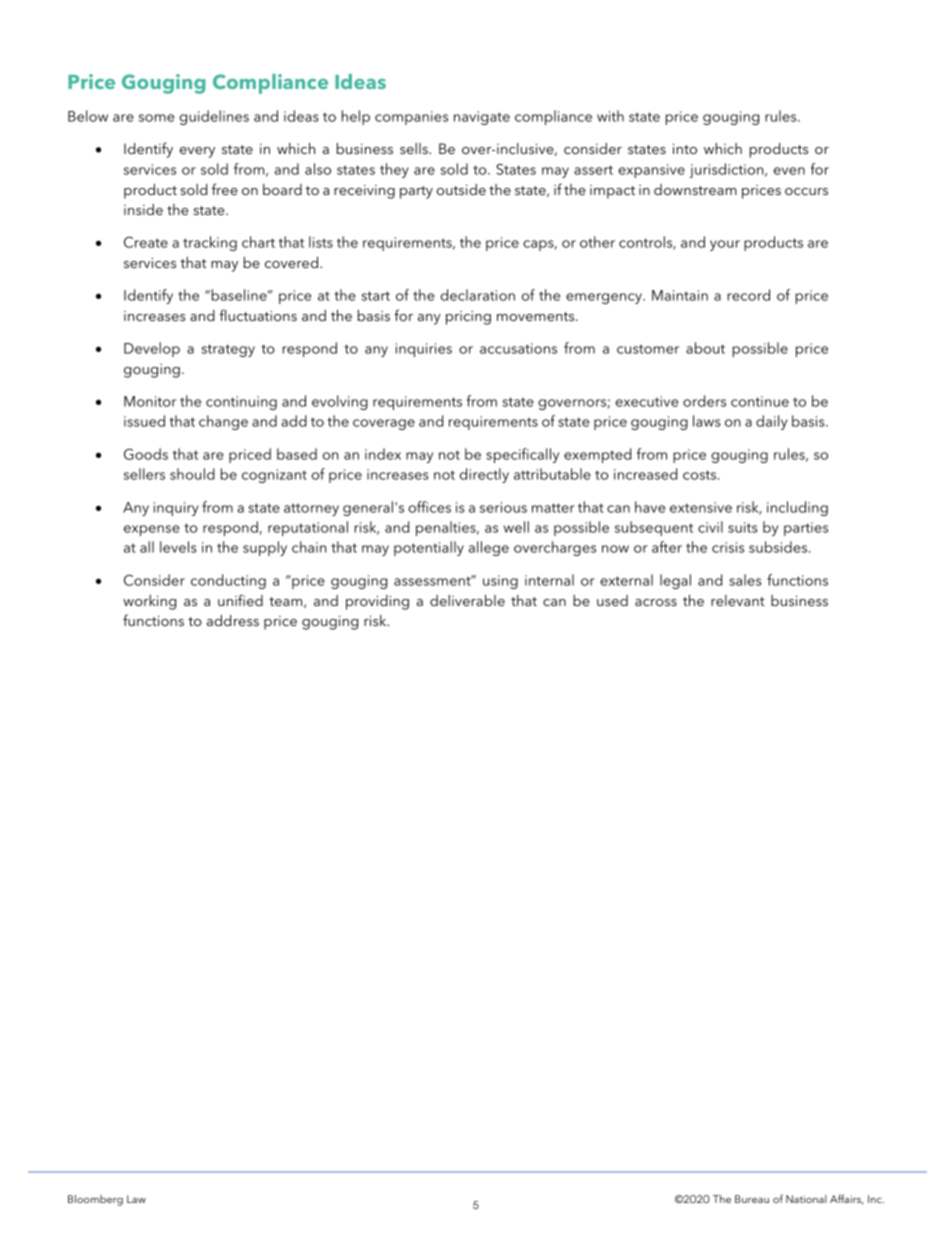  What do you see at coordinates (197, 152) in the screenshot?
I see `every` at bounding box center [197, 152].
